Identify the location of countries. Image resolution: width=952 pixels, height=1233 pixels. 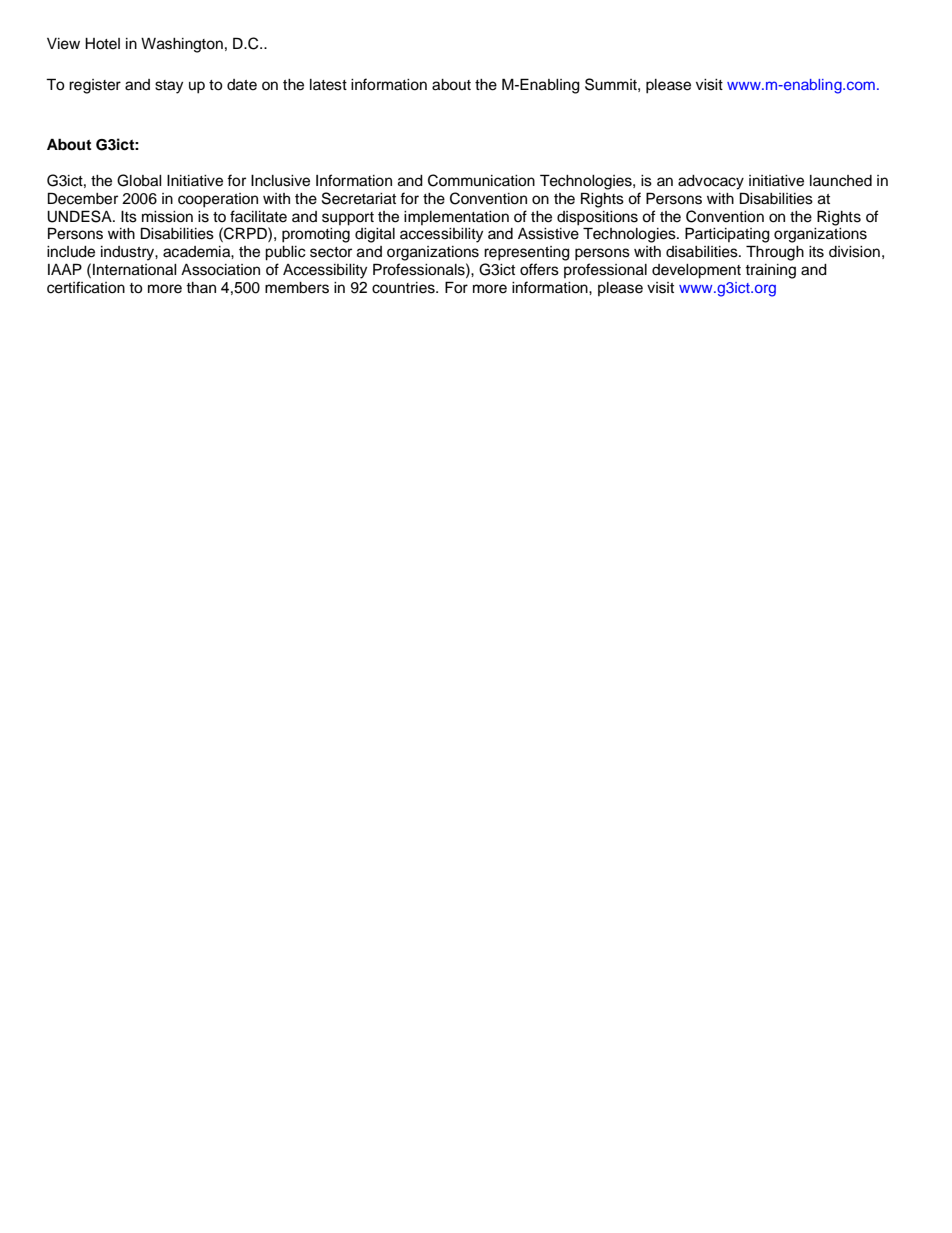
(404, 288).
